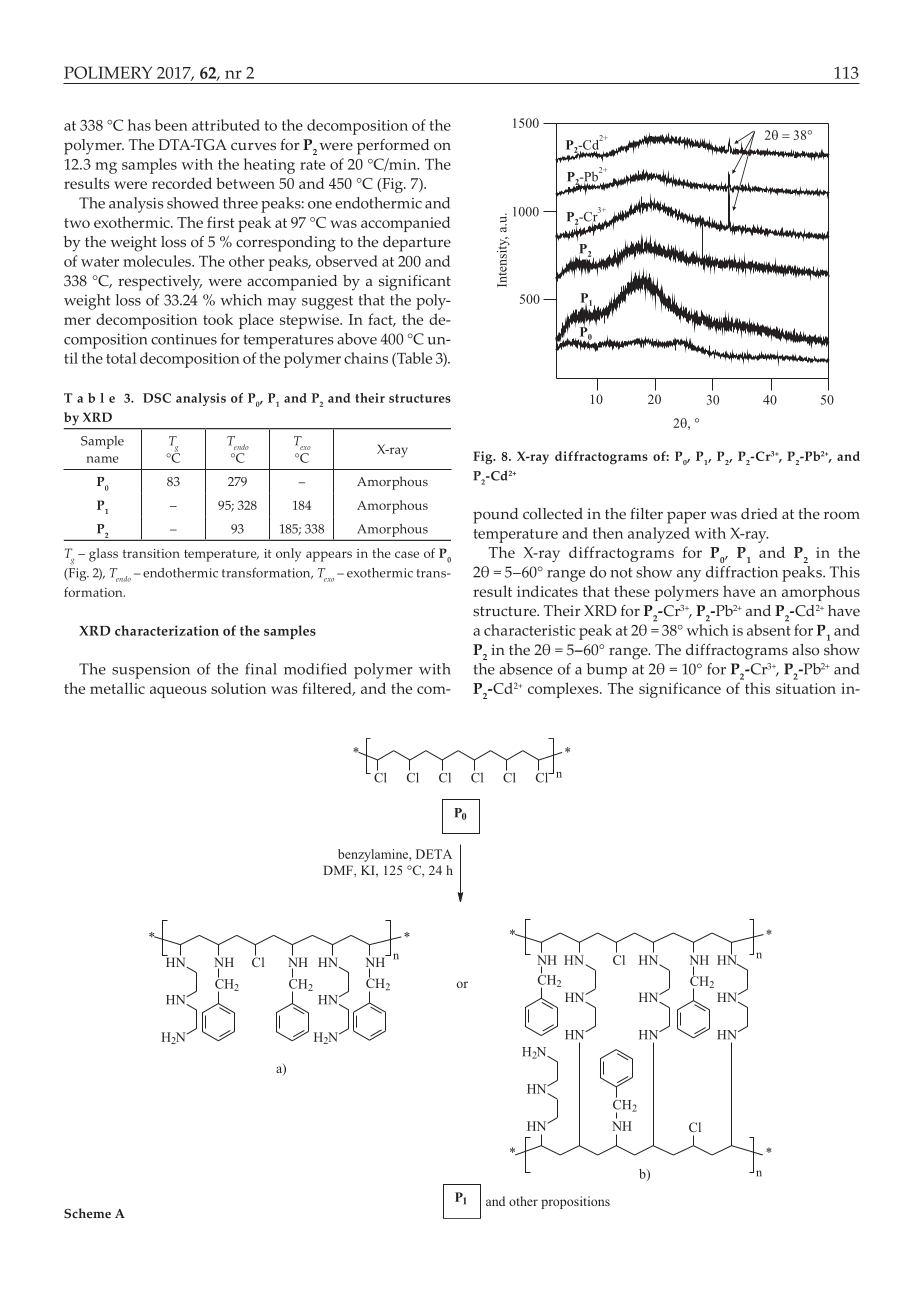  Describe the element at coordinates (407, 554) in the page. I see `case` at that location.
